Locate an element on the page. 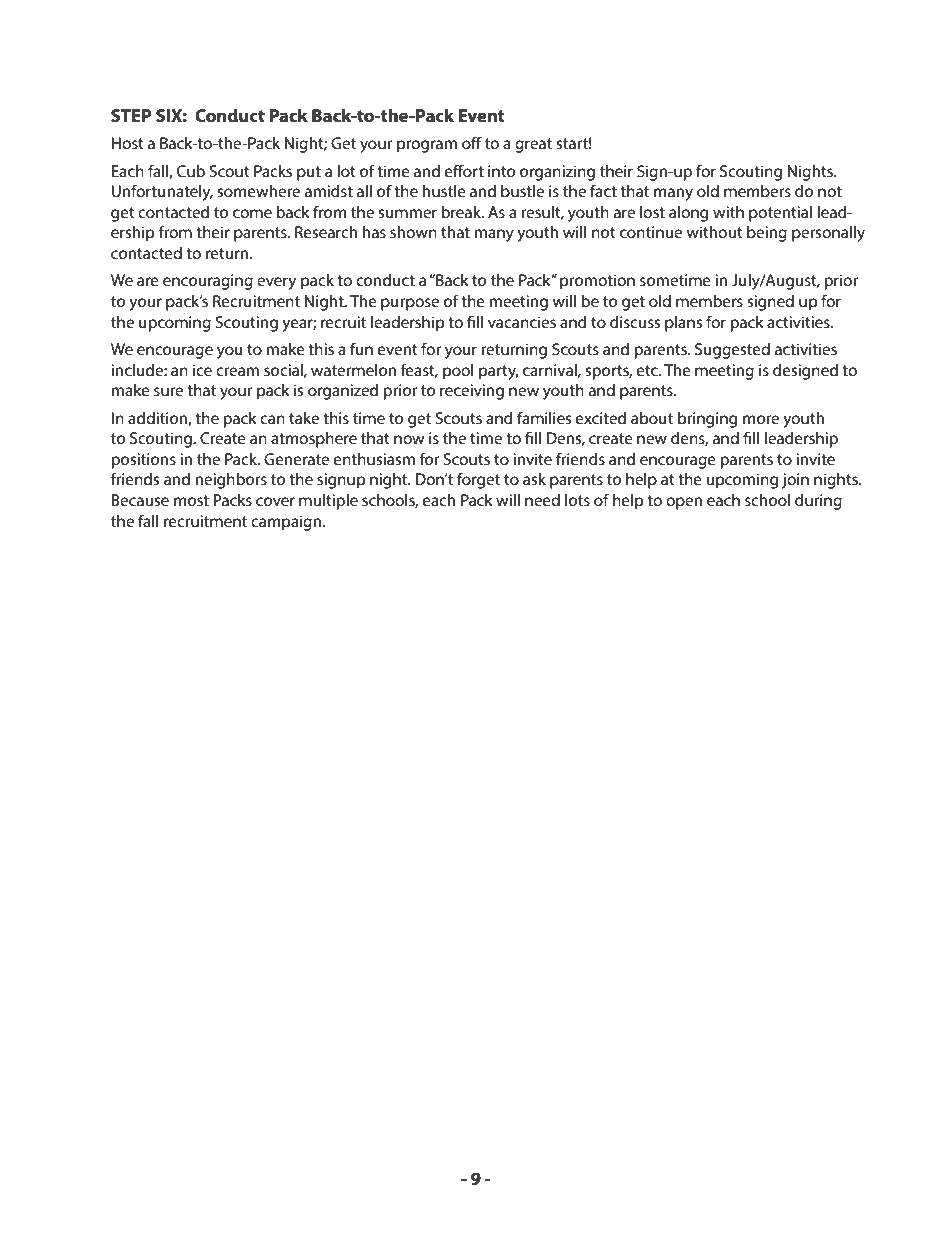 The width and height of the document is (952, 1233). families is located at coordinates (544, 417).
